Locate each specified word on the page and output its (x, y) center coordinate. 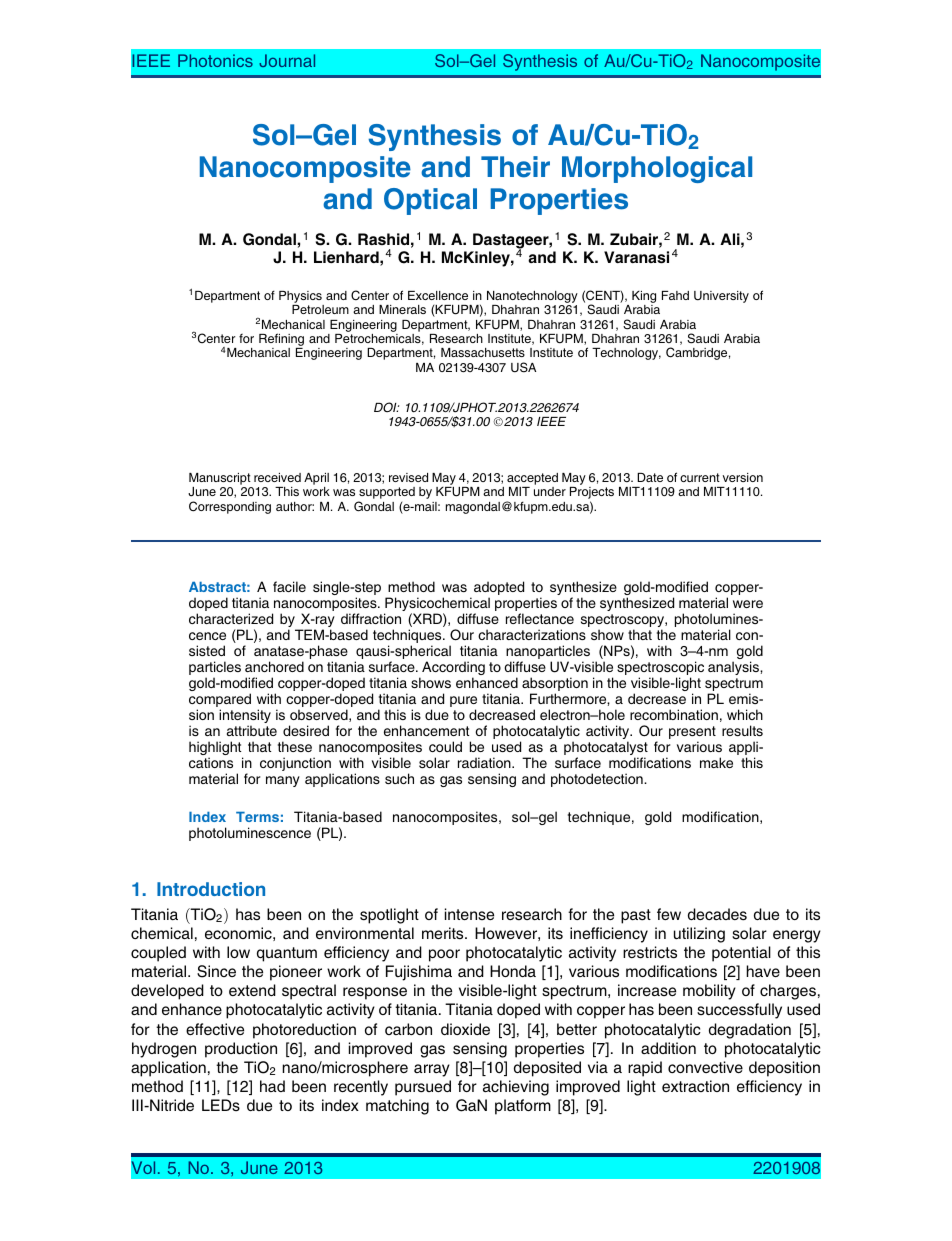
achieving (516, 1088)
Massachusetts (483, 352)
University (721, 297)
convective (705, 1067)
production (241, 1050)
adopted (499, 589)
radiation (485, 762)
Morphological (657, 169)
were (748, 604)
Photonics (215, 60)
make (716, 762)
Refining (281, 341)
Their (515, 167)
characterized (231, 618)
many (283, 781)
